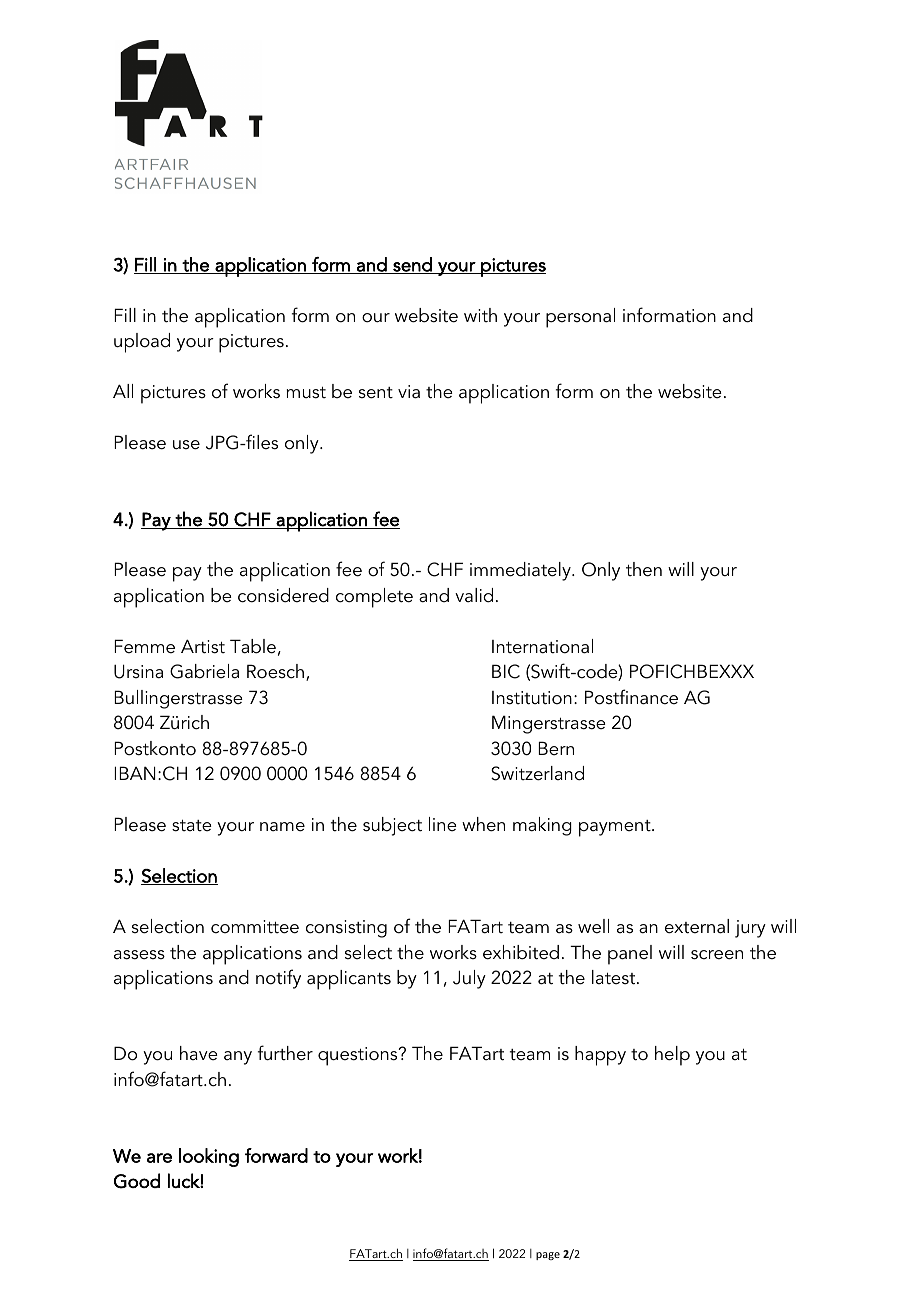 Image resolution: width=924 pixels, height=1308 pixels. I want to click on help, so click(672, 1056).
